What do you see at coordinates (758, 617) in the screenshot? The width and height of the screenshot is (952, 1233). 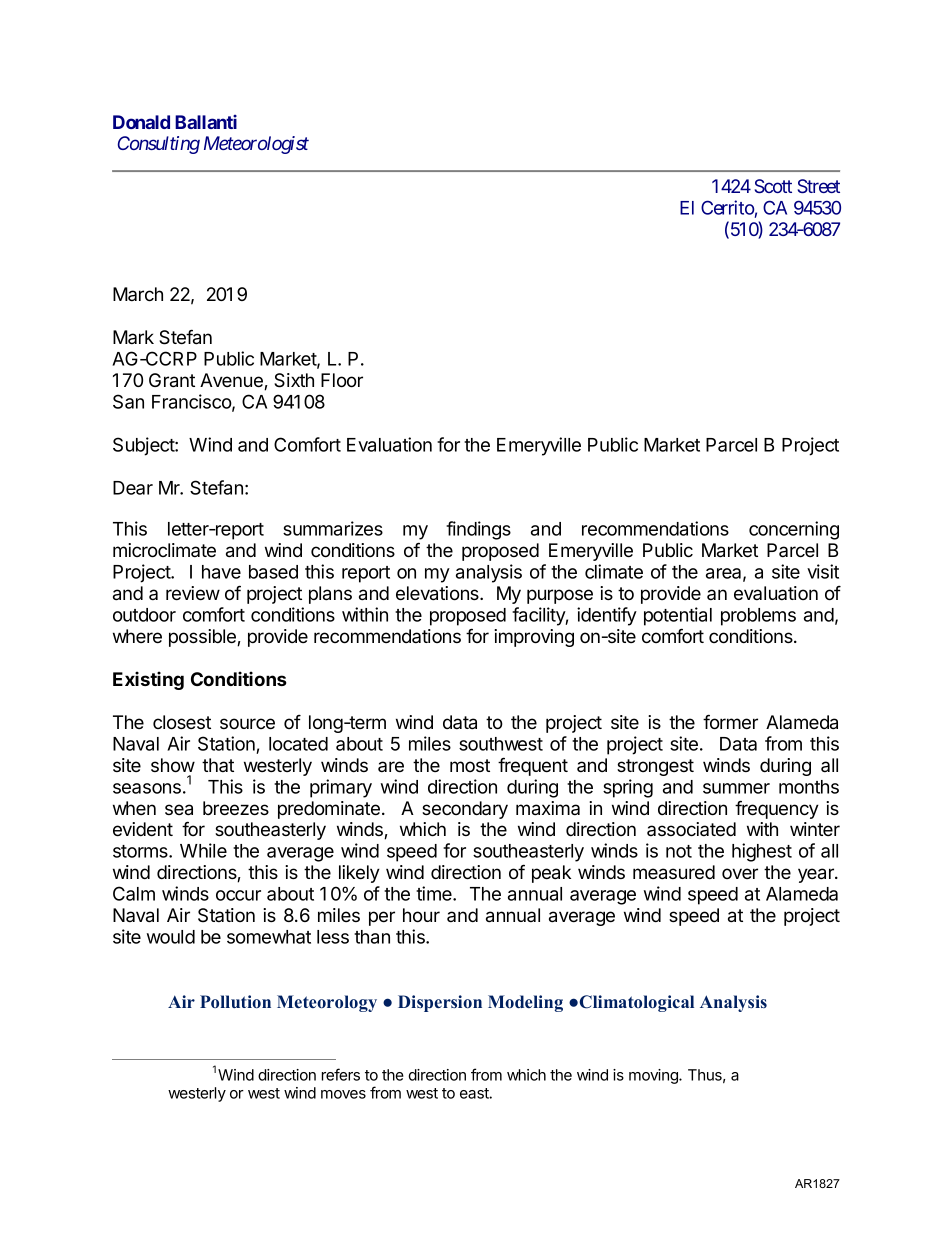 I see `problems` at bounding box center [758, 617].
